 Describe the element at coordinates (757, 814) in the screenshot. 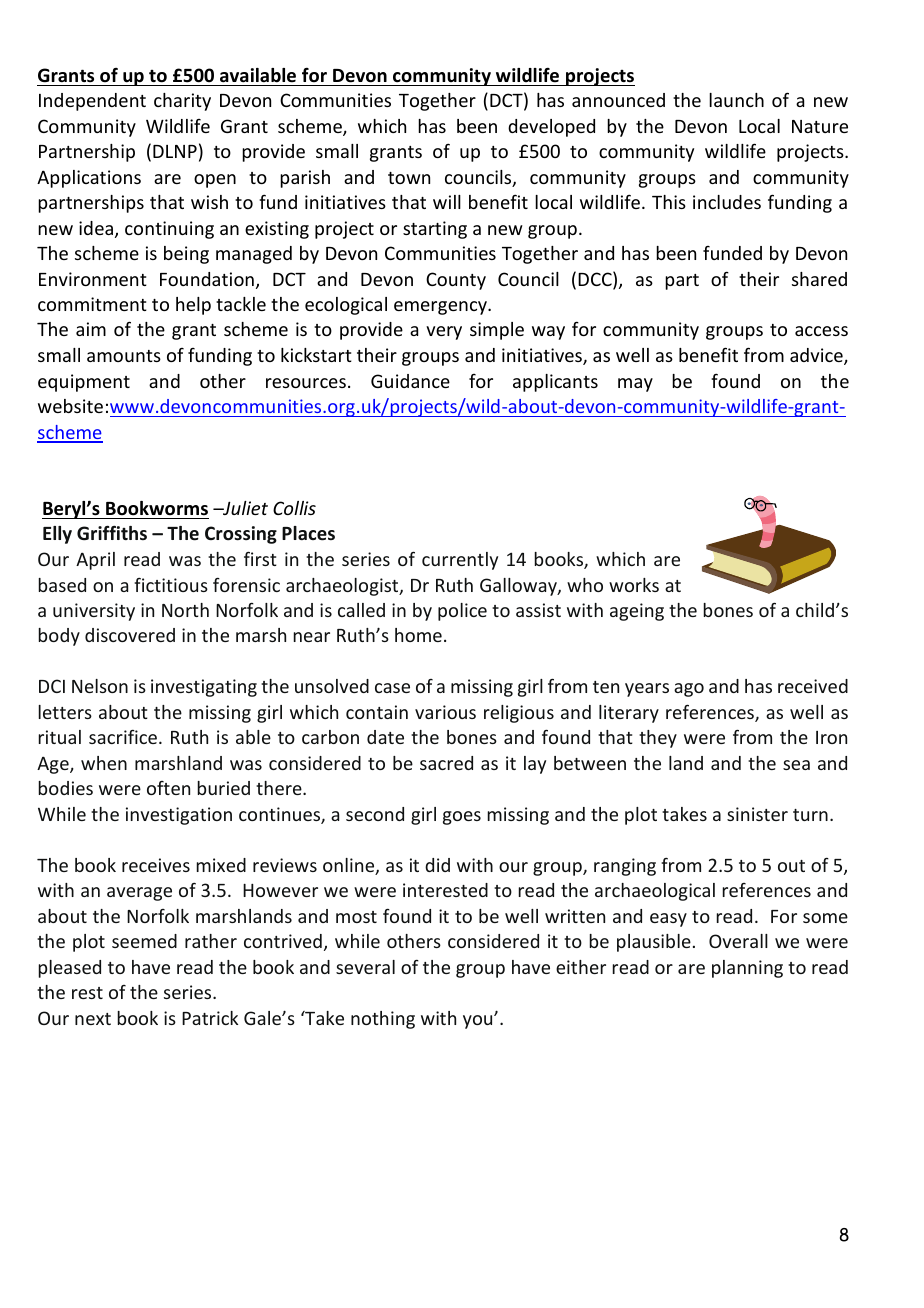

I see `sinister` at that location.
